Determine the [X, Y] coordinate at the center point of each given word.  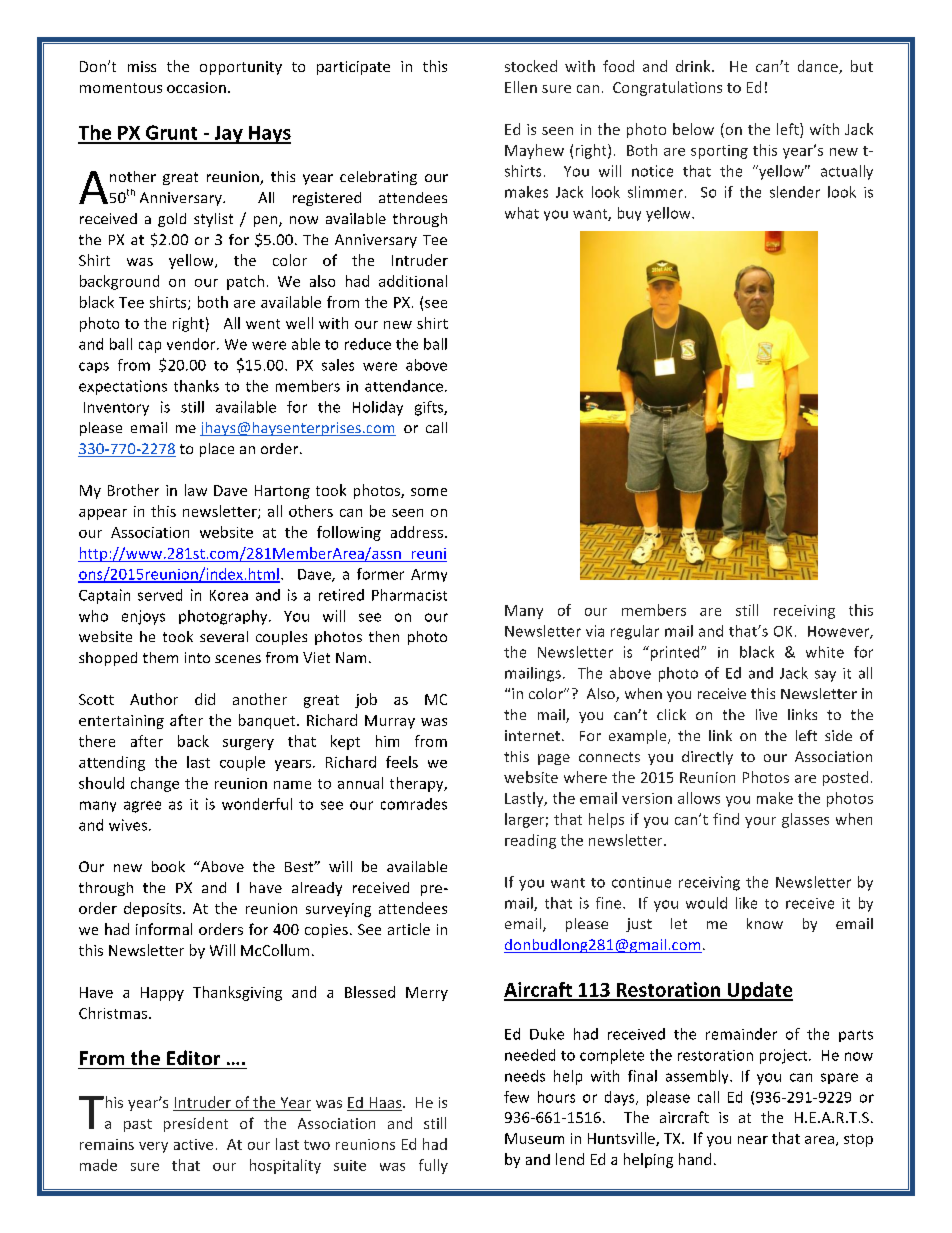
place [217, 450]
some [429, 492]
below [693, 129]
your [760, 822]
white [825, 652]
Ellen [521, 87]
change [155, 784]
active [193, 1144]
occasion [196, 87]
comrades [414, 804]
